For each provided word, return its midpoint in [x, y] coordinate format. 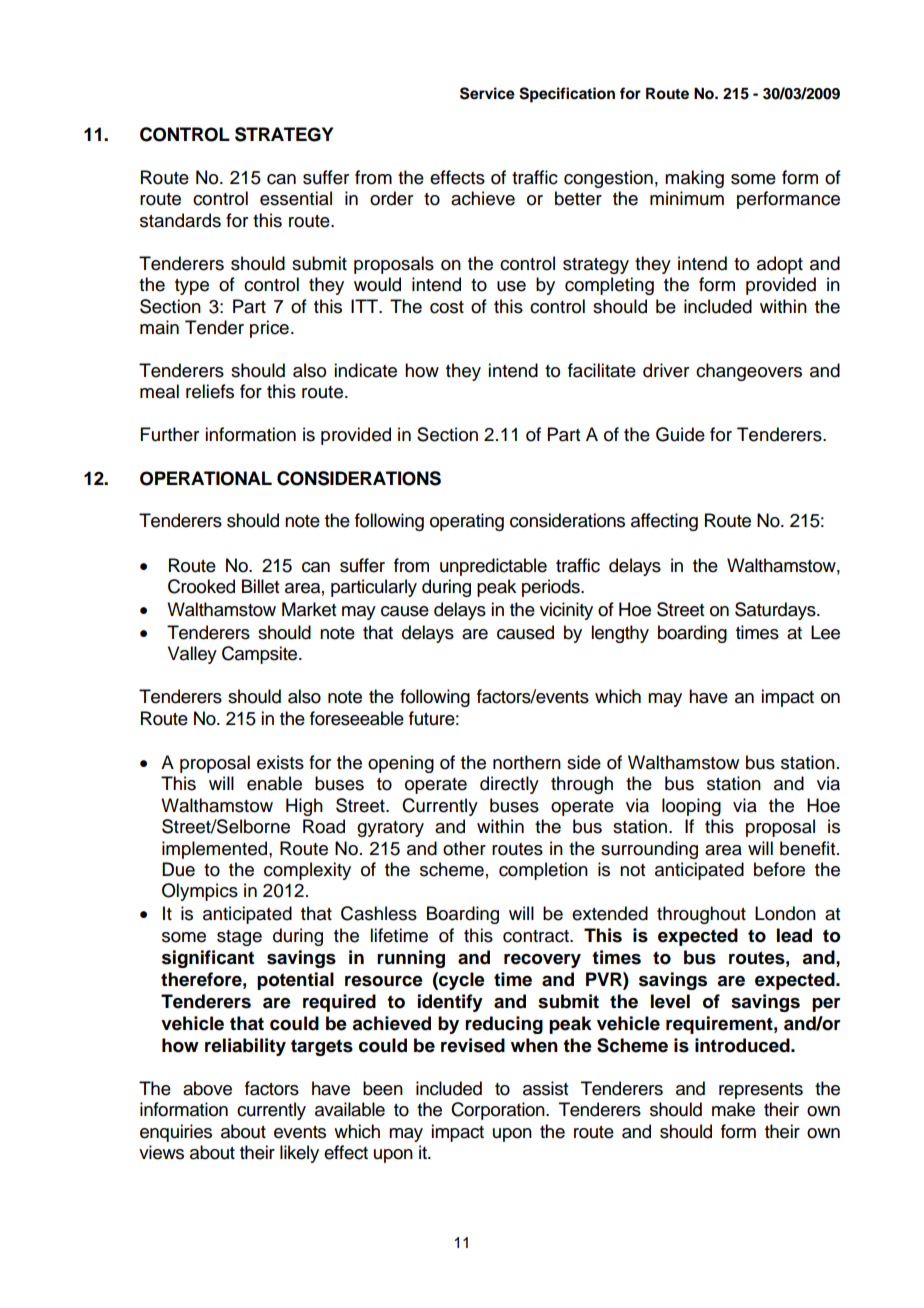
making [694, 179]
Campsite [261, 655]
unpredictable [493, 567]
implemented [214, 850]
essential [296, 198]
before [779, 869]
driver [666, 370]
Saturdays [776, 611]
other [464, 848]
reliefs [210, 391]
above [207, 1088]
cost [447, 307]
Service [487, 93]
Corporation [499, 1111]
